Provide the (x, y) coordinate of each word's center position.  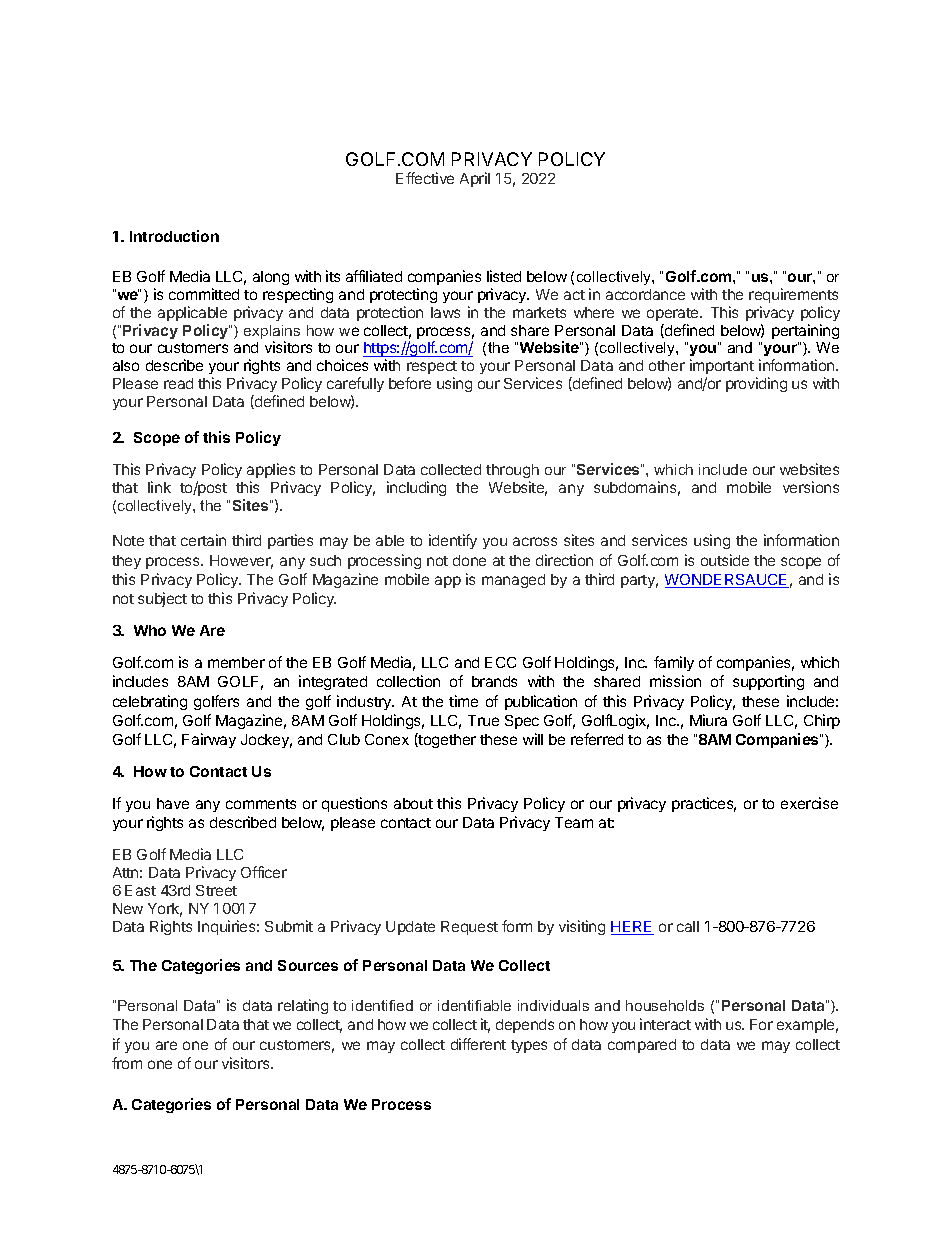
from (127, 1063)
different (478, 1044)
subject (162, 599)
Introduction (174, 236)
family (674, 663)
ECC (500, 662)
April (475, 179)
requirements (793, 295)
